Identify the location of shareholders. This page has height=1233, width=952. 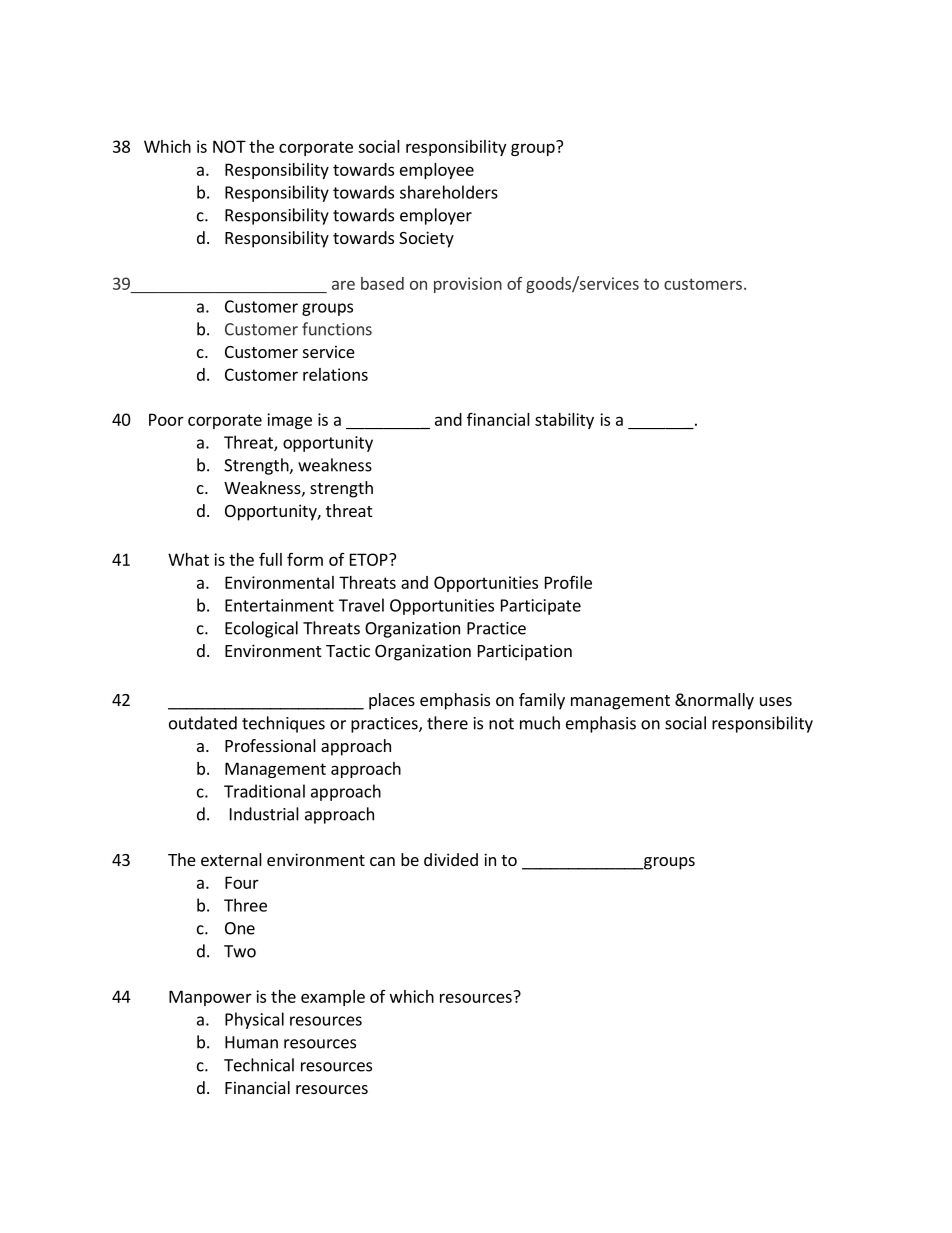
(449, 192).
